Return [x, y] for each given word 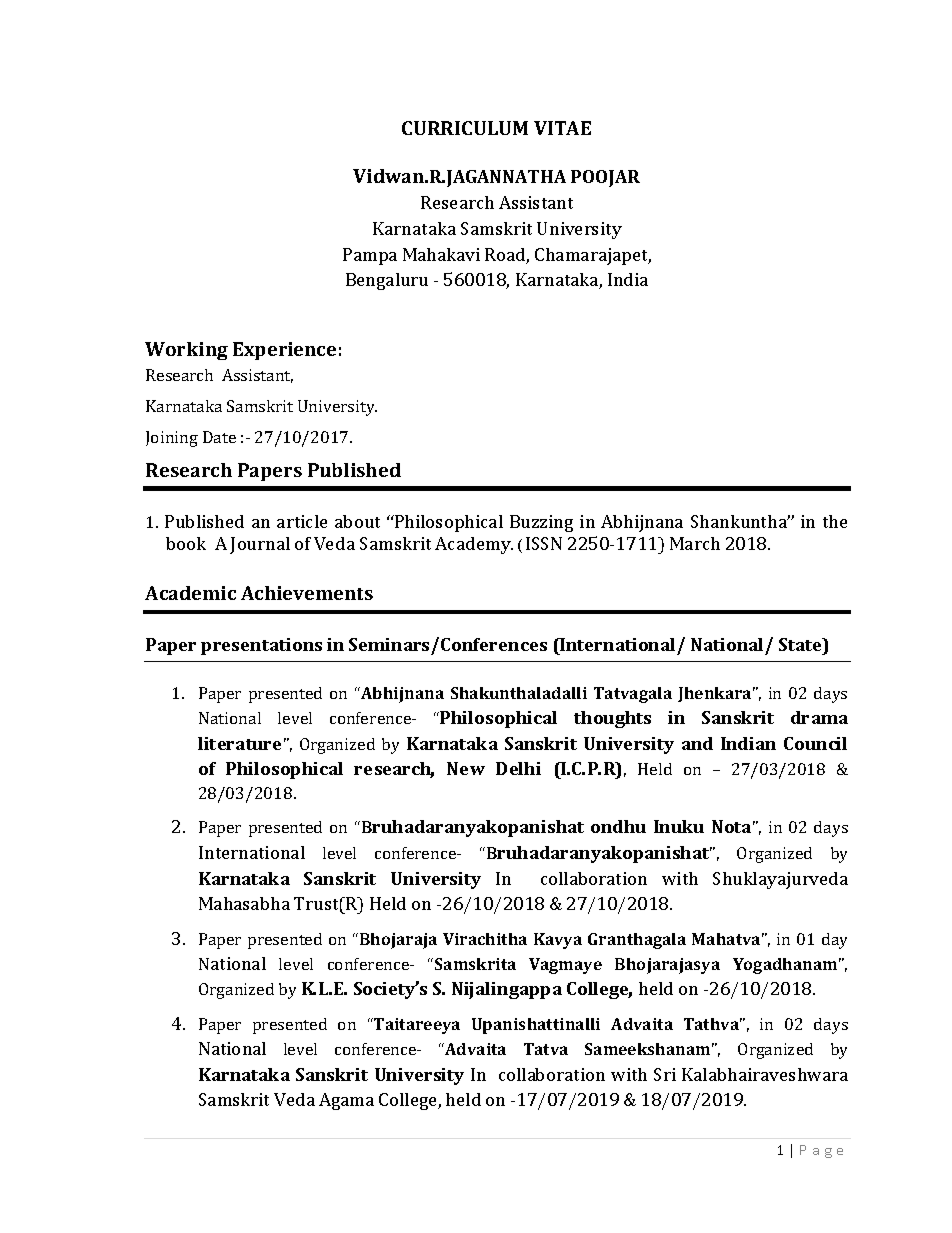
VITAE [562, 128]
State [801, 646]
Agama [346, 1101]
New [466, 768]
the [835, 521]
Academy [474, 545]
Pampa [370, 256]
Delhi [518, 768]
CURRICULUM [465, 128]
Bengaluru [387, 281]
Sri [665, 1074]
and [697, 743]
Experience [284, 351]
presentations [261, 646]
